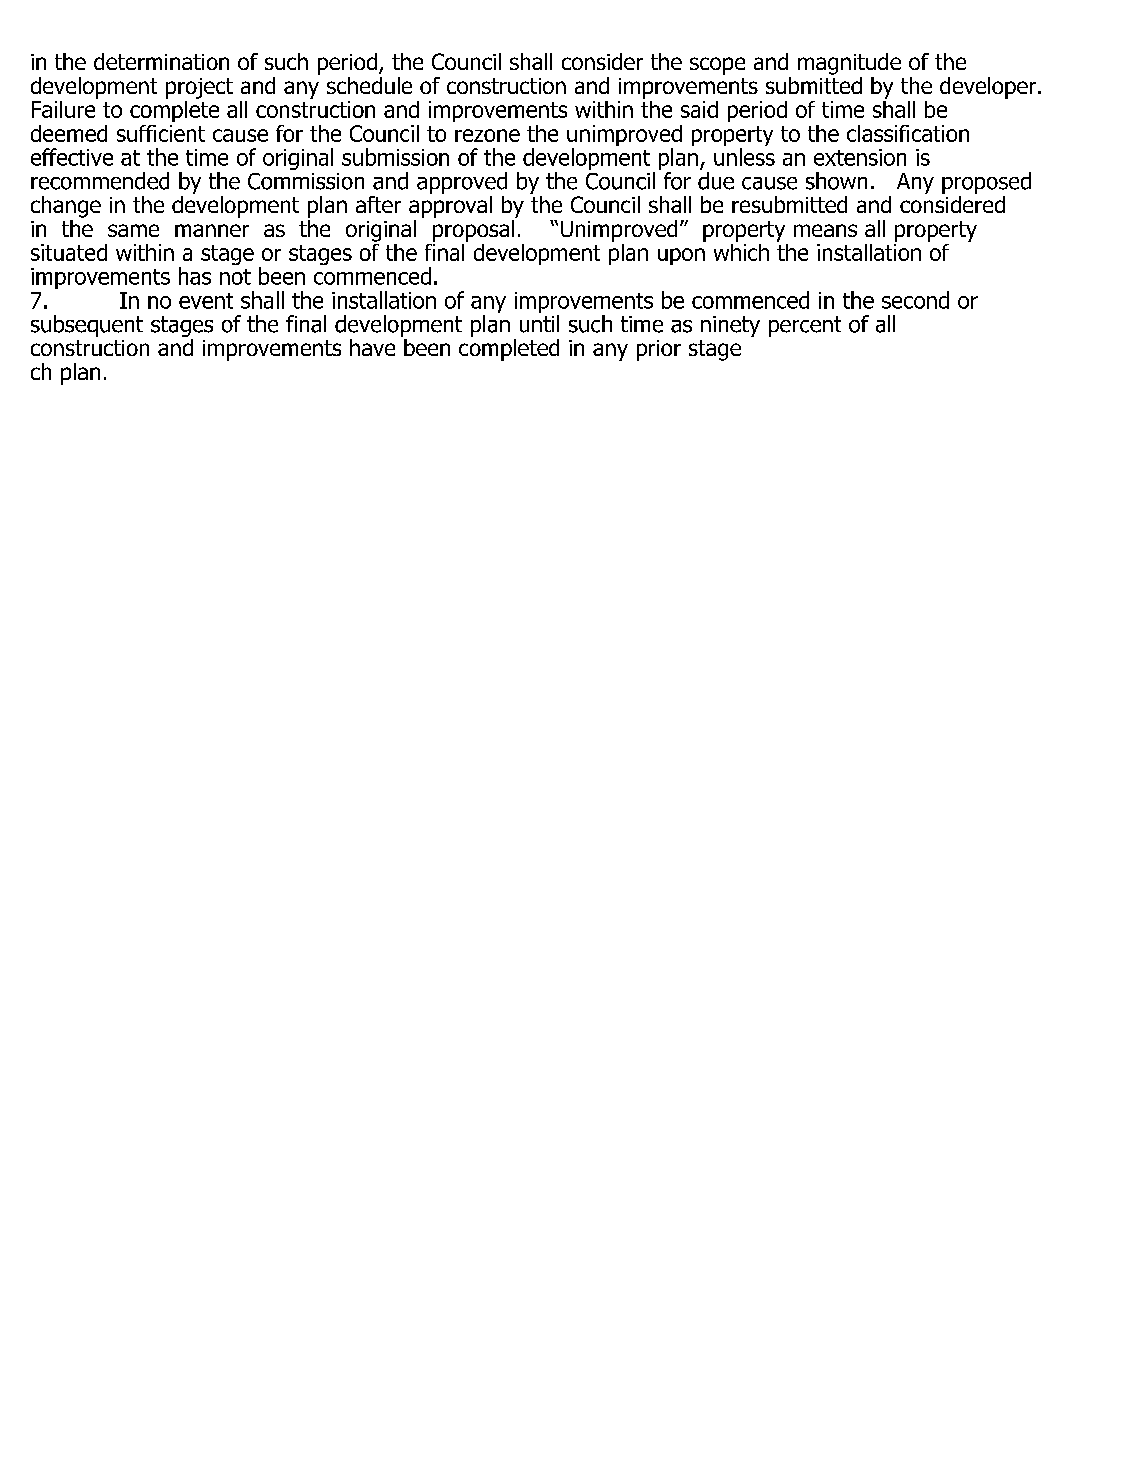 The width and height of the screenshot is (1144, 1481). Describe the element at coordinates (69, 252) in the screenshot. I see `situated` at that location.
